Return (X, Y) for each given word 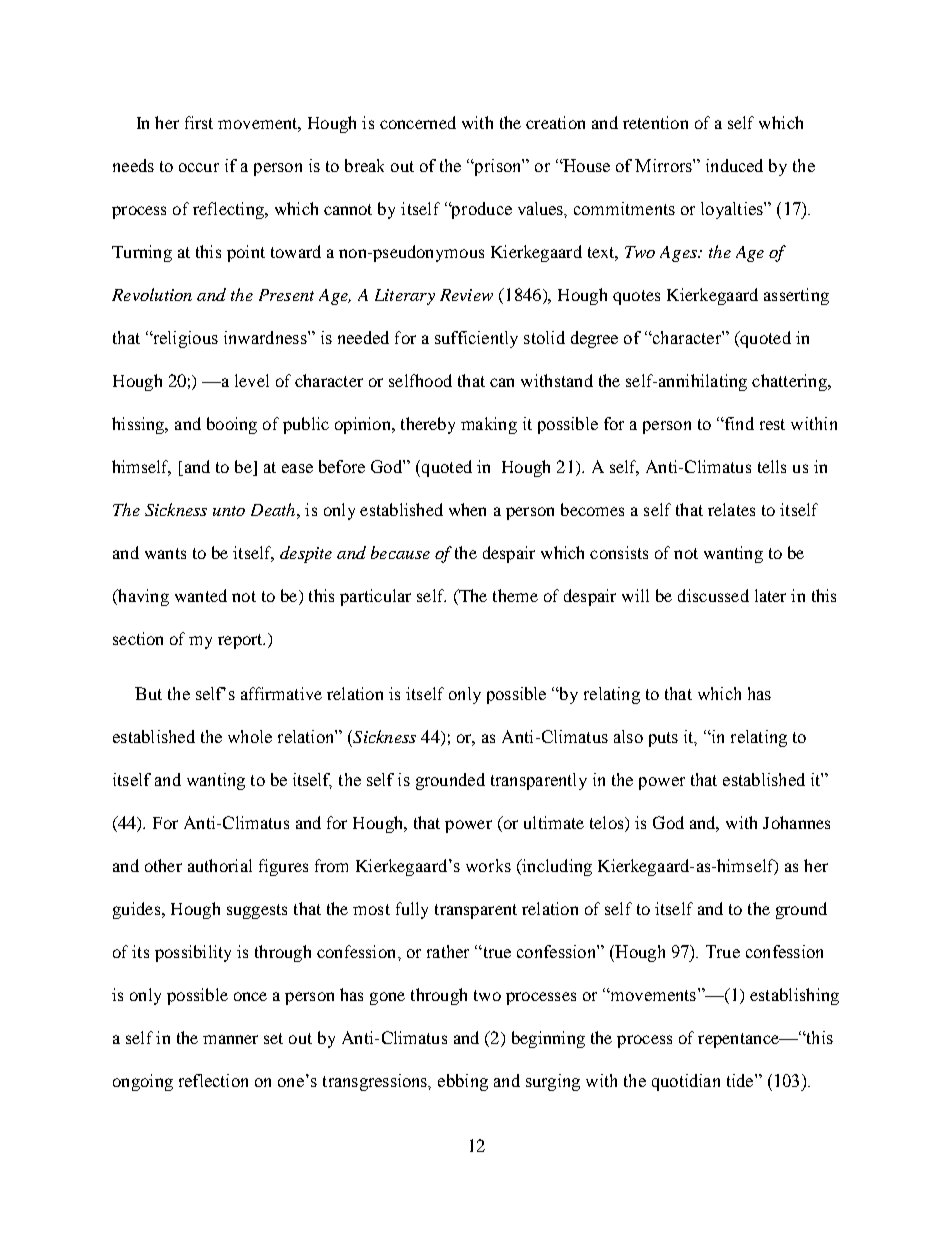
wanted (201, 595)
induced (734, 165)
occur (199, 167)
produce (480, 210)
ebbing (463, 1082)
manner (230, 1039)
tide (741, 1080)
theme (515, 595)
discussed (713, 595)
